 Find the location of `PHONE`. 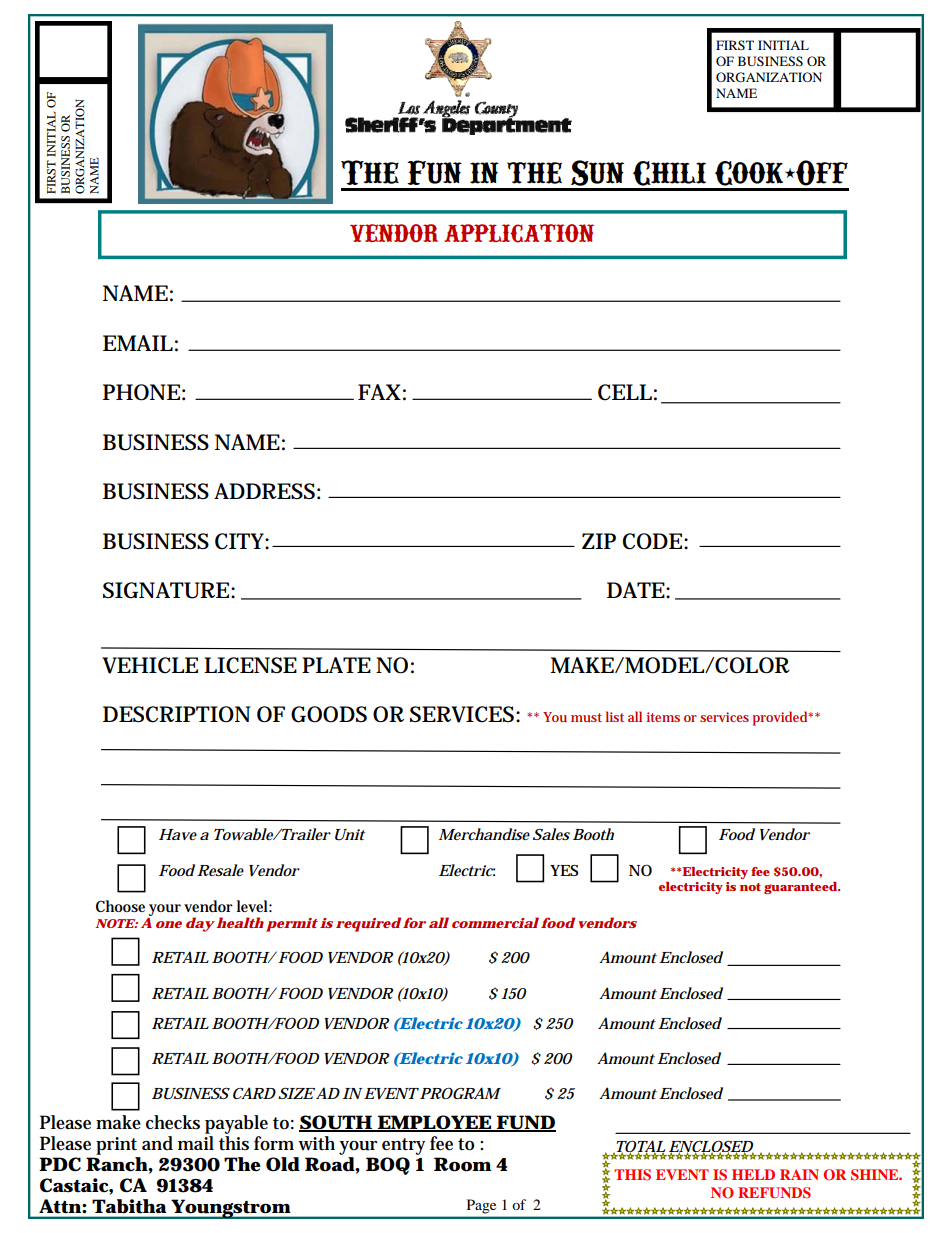

PHONE is located at coordinates (141, 392).
